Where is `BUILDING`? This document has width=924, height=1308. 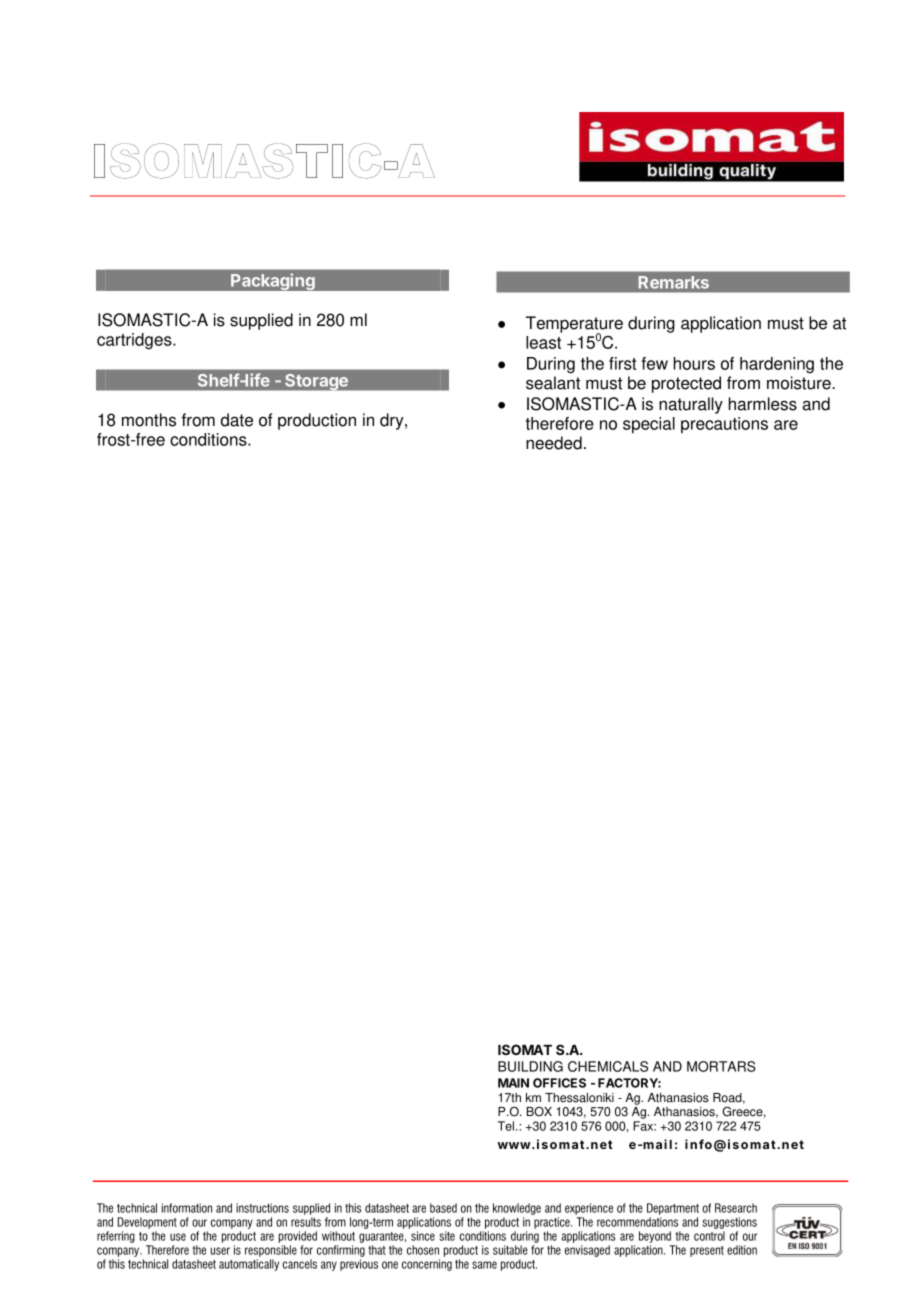
BUILDING is located at coordinates (530, 1066).
